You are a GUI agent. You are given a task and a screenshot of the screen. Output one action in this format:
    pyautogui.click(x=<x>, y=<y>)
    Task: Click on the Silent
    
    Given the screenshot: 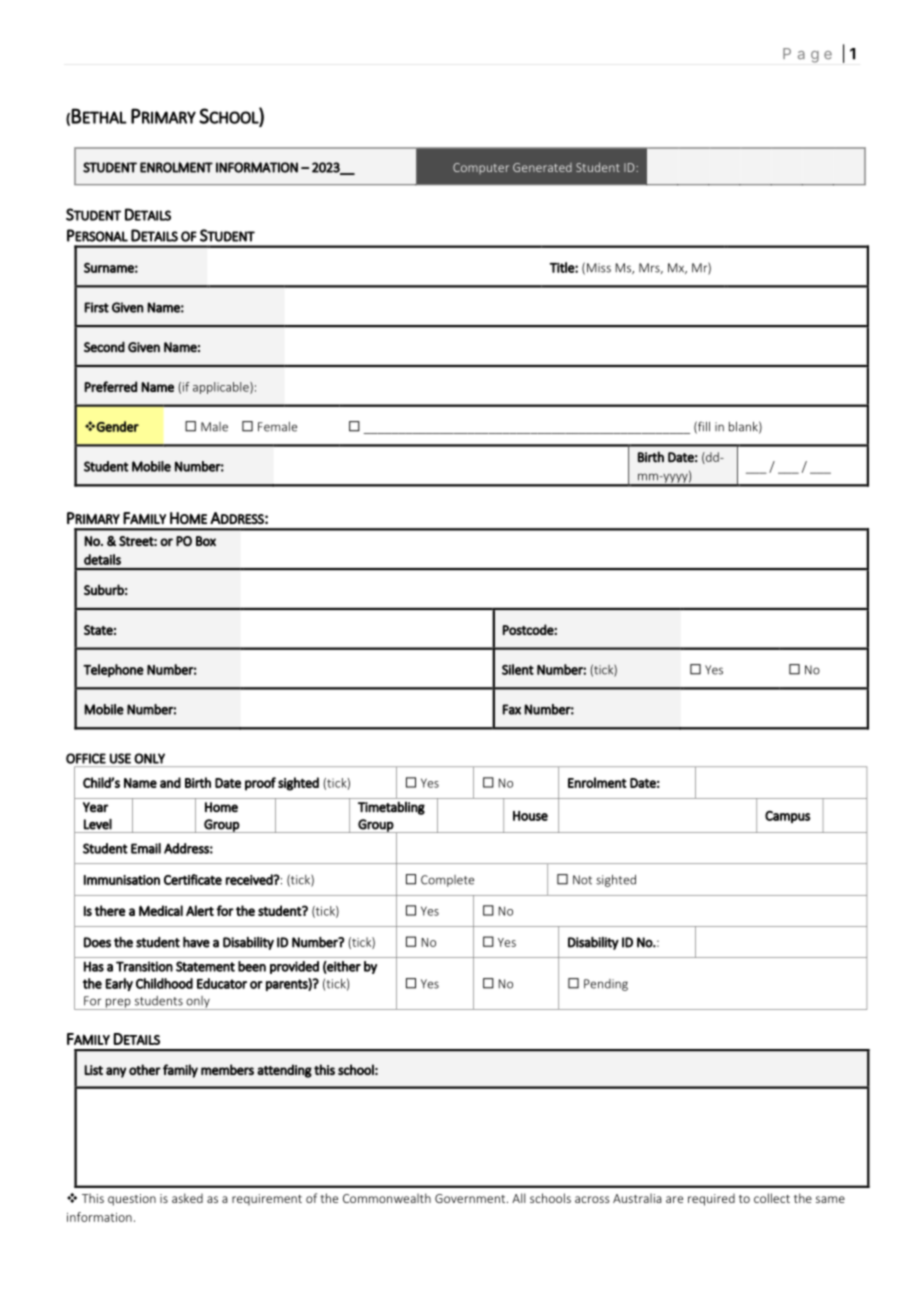 What is the action you would take?
    pyautogui.click(x=518, y=669)
